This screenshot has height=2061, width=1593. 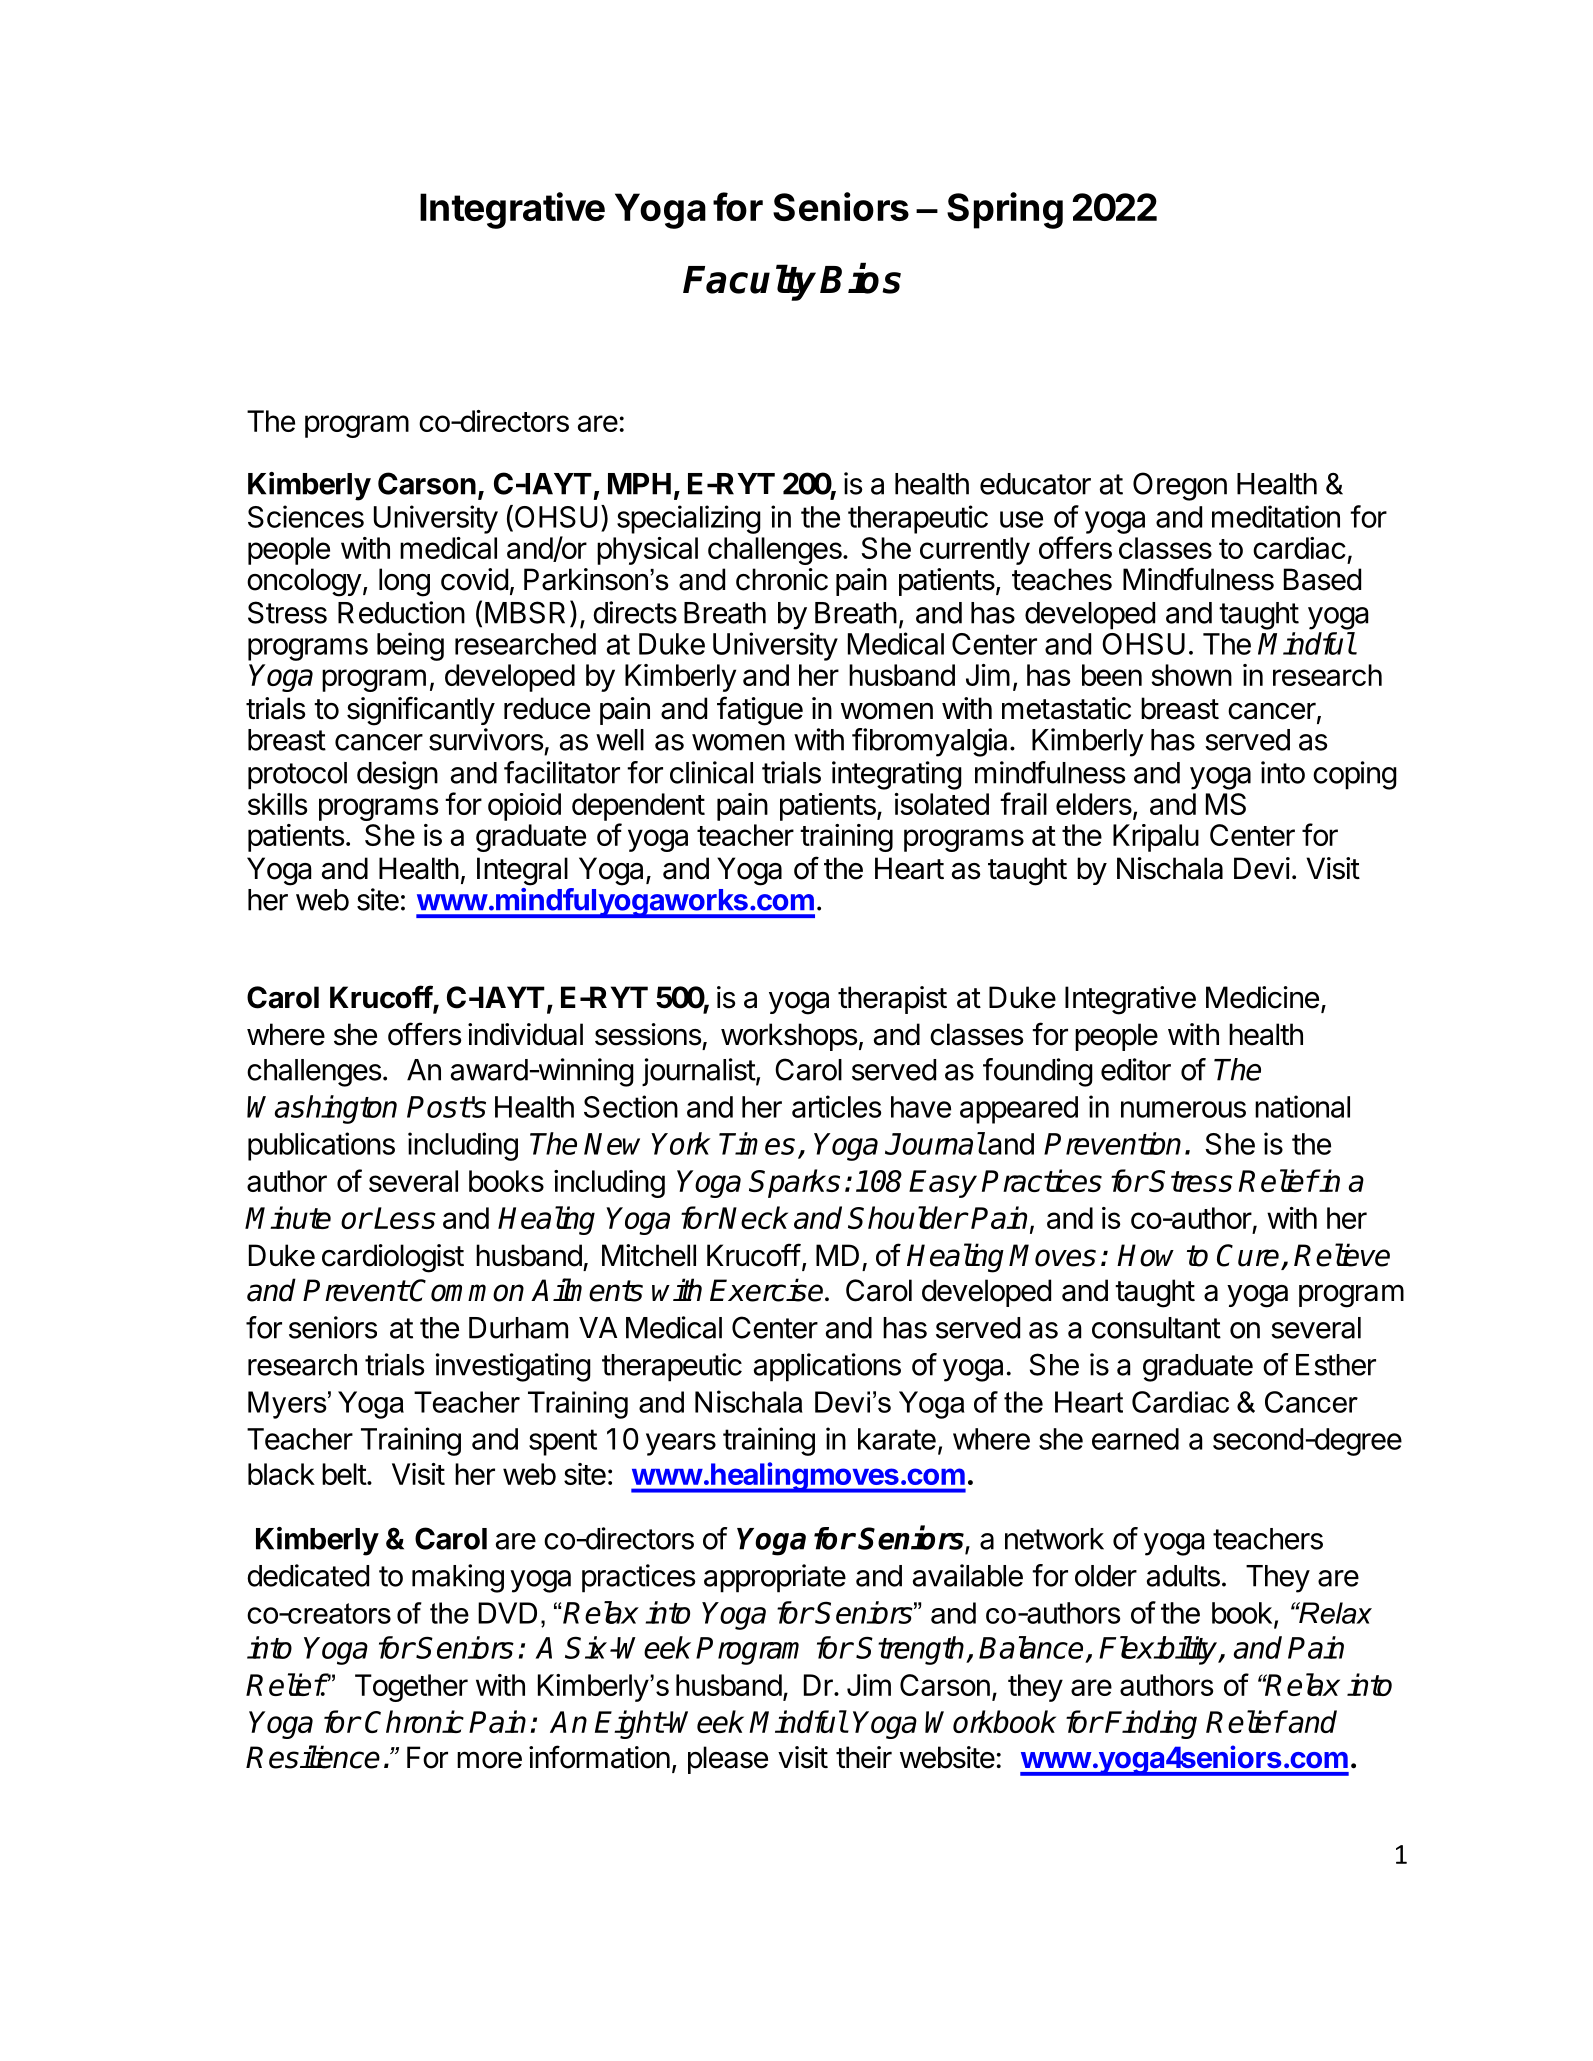 What do you see at coordinates (1180, 486) in the screenshot?
I see `Oregon` at bounding box center [1180, 486].
